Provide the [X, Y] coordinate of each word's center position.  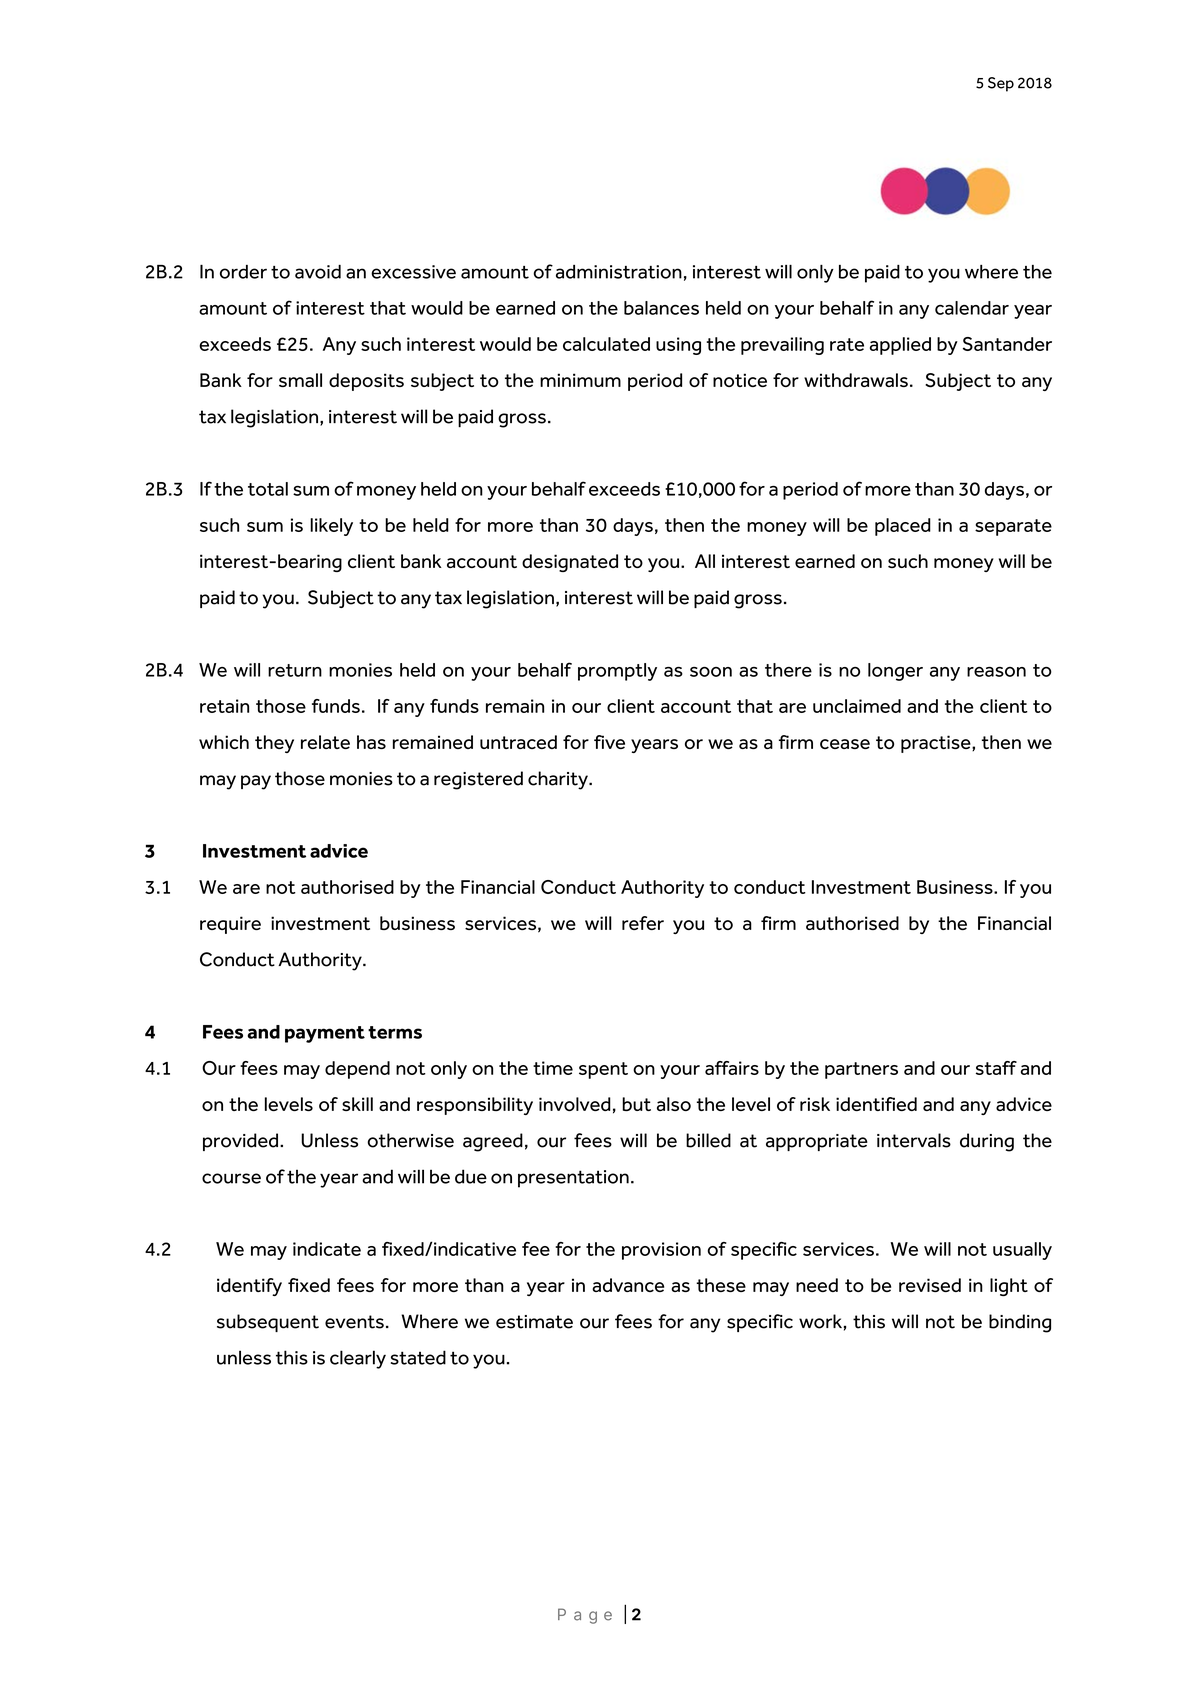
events [354, 1322]
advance [628, 1285]
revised [930, 1285]
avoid [318, 272]
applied [900, 346]
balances [661, 308]
